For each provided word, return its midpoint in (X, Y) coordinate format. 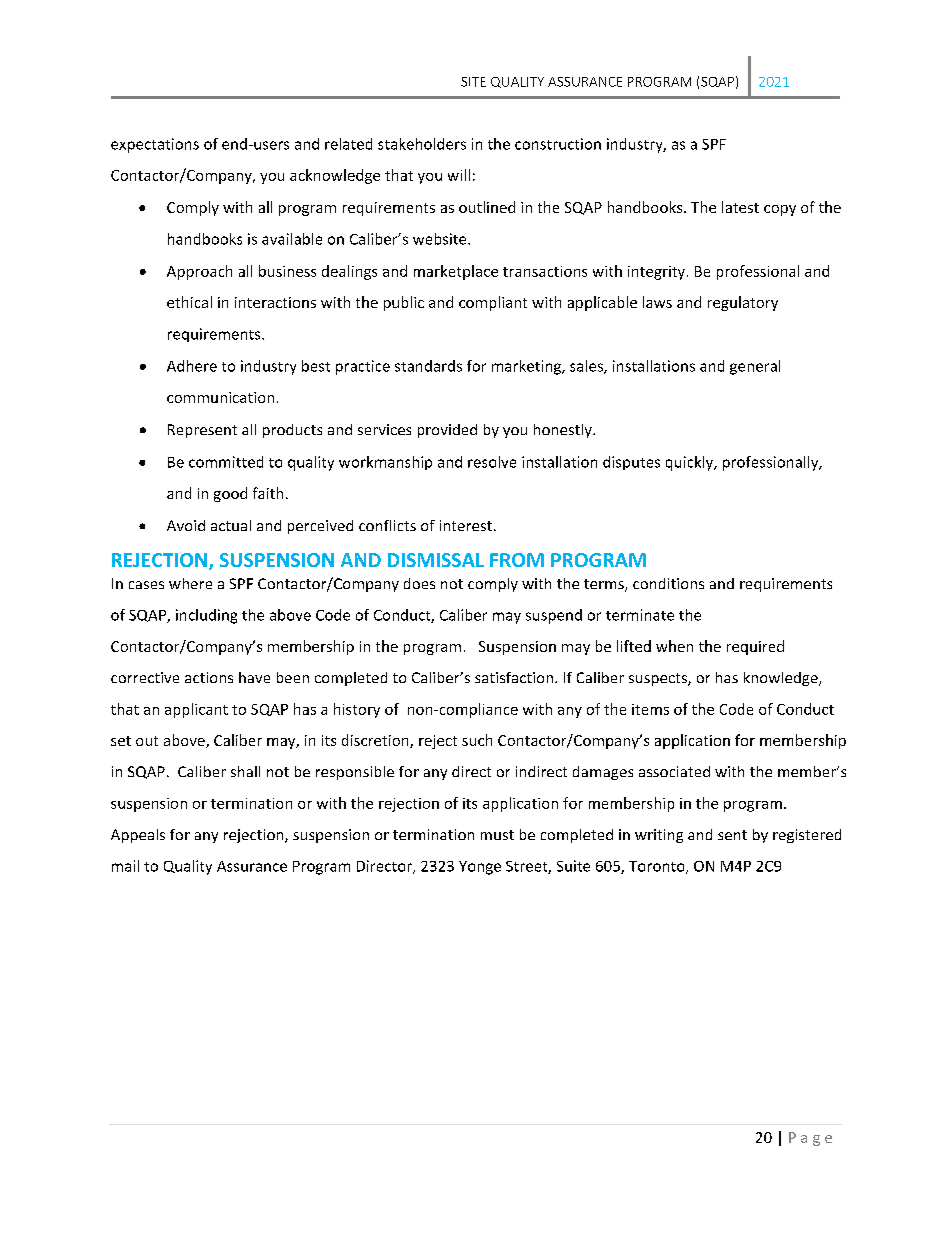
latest (740, 207)
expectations (155, 145)
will (459, 175)
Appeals (138, 836)
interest (466, 525)
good (230, 494)
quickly (691, 463)
